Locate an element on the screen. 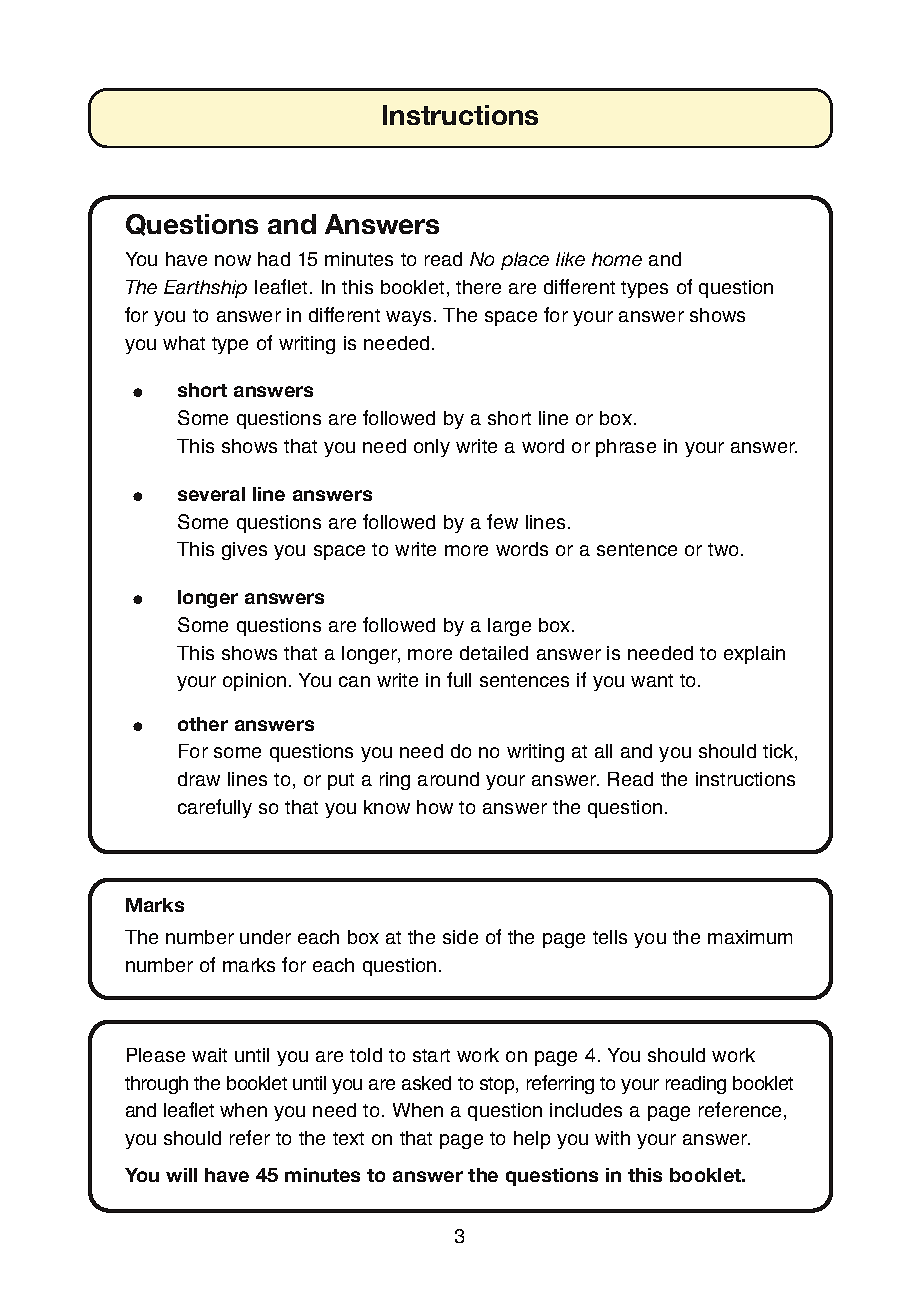 The image size is (924, 1302). had is located at coordinates (274, 259).
